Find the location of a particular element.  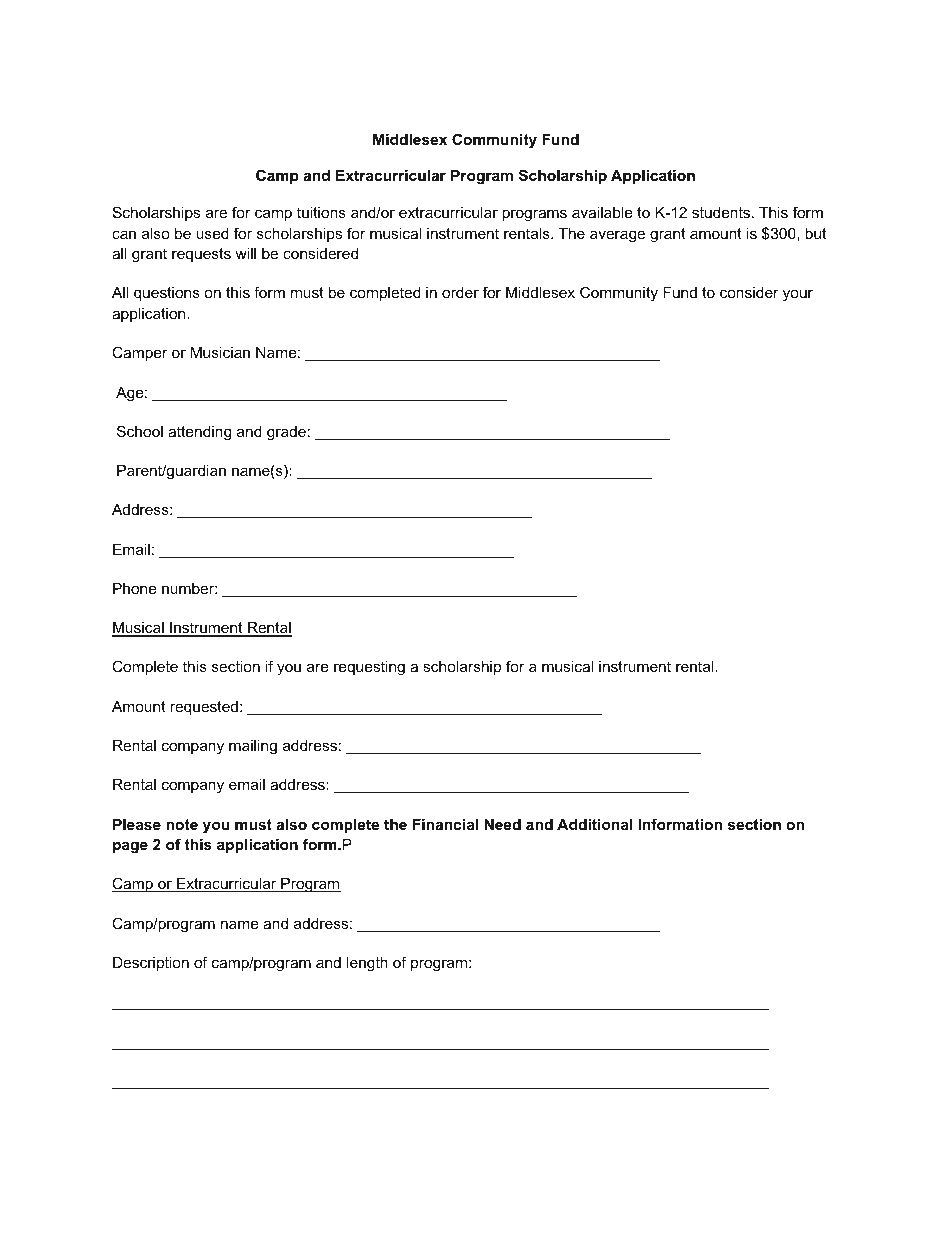

order is located at coordinates (460, 292).
